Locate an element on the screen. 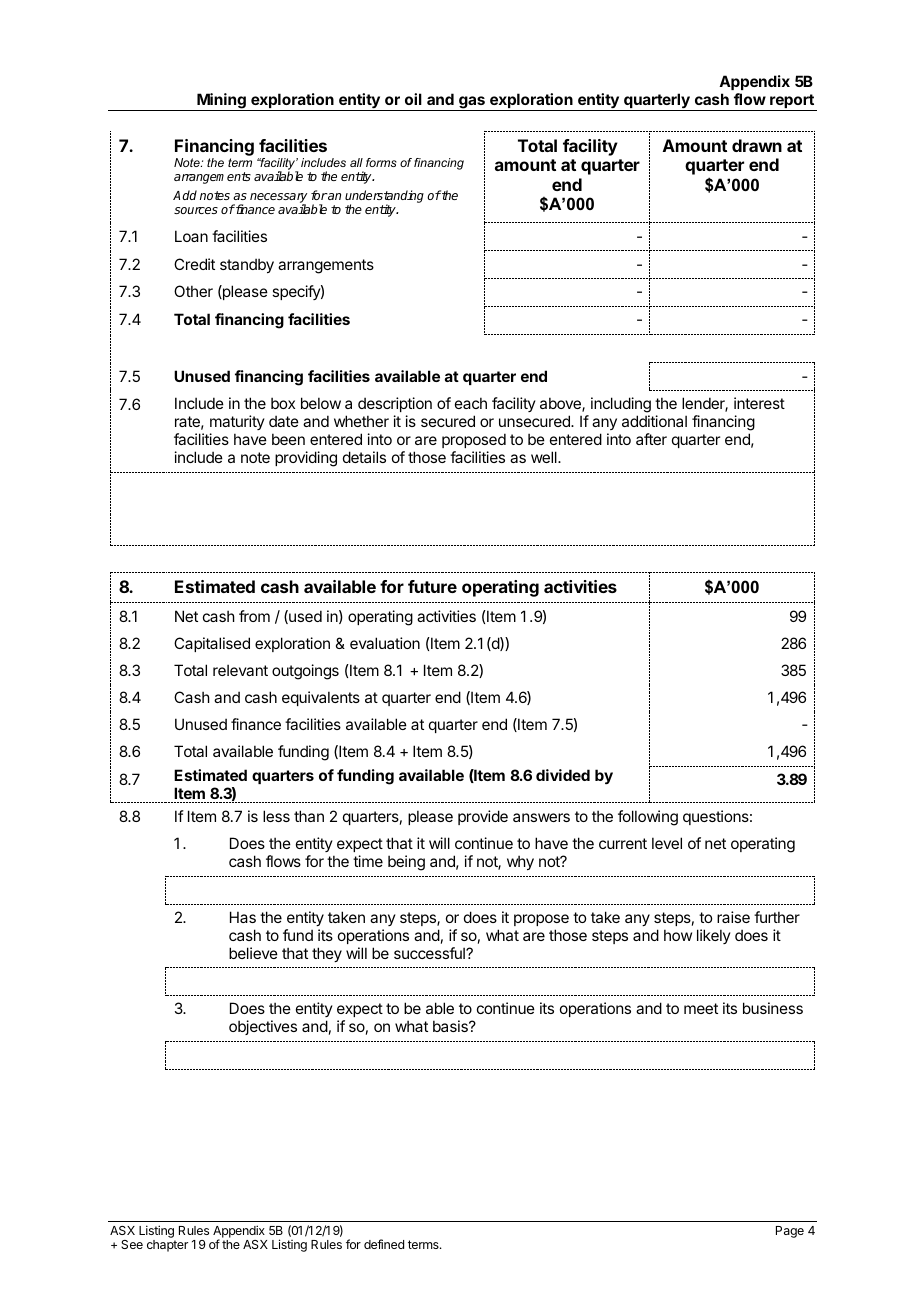 The image size is (924, 1307). Mining is located at coordinates (221, 102).
